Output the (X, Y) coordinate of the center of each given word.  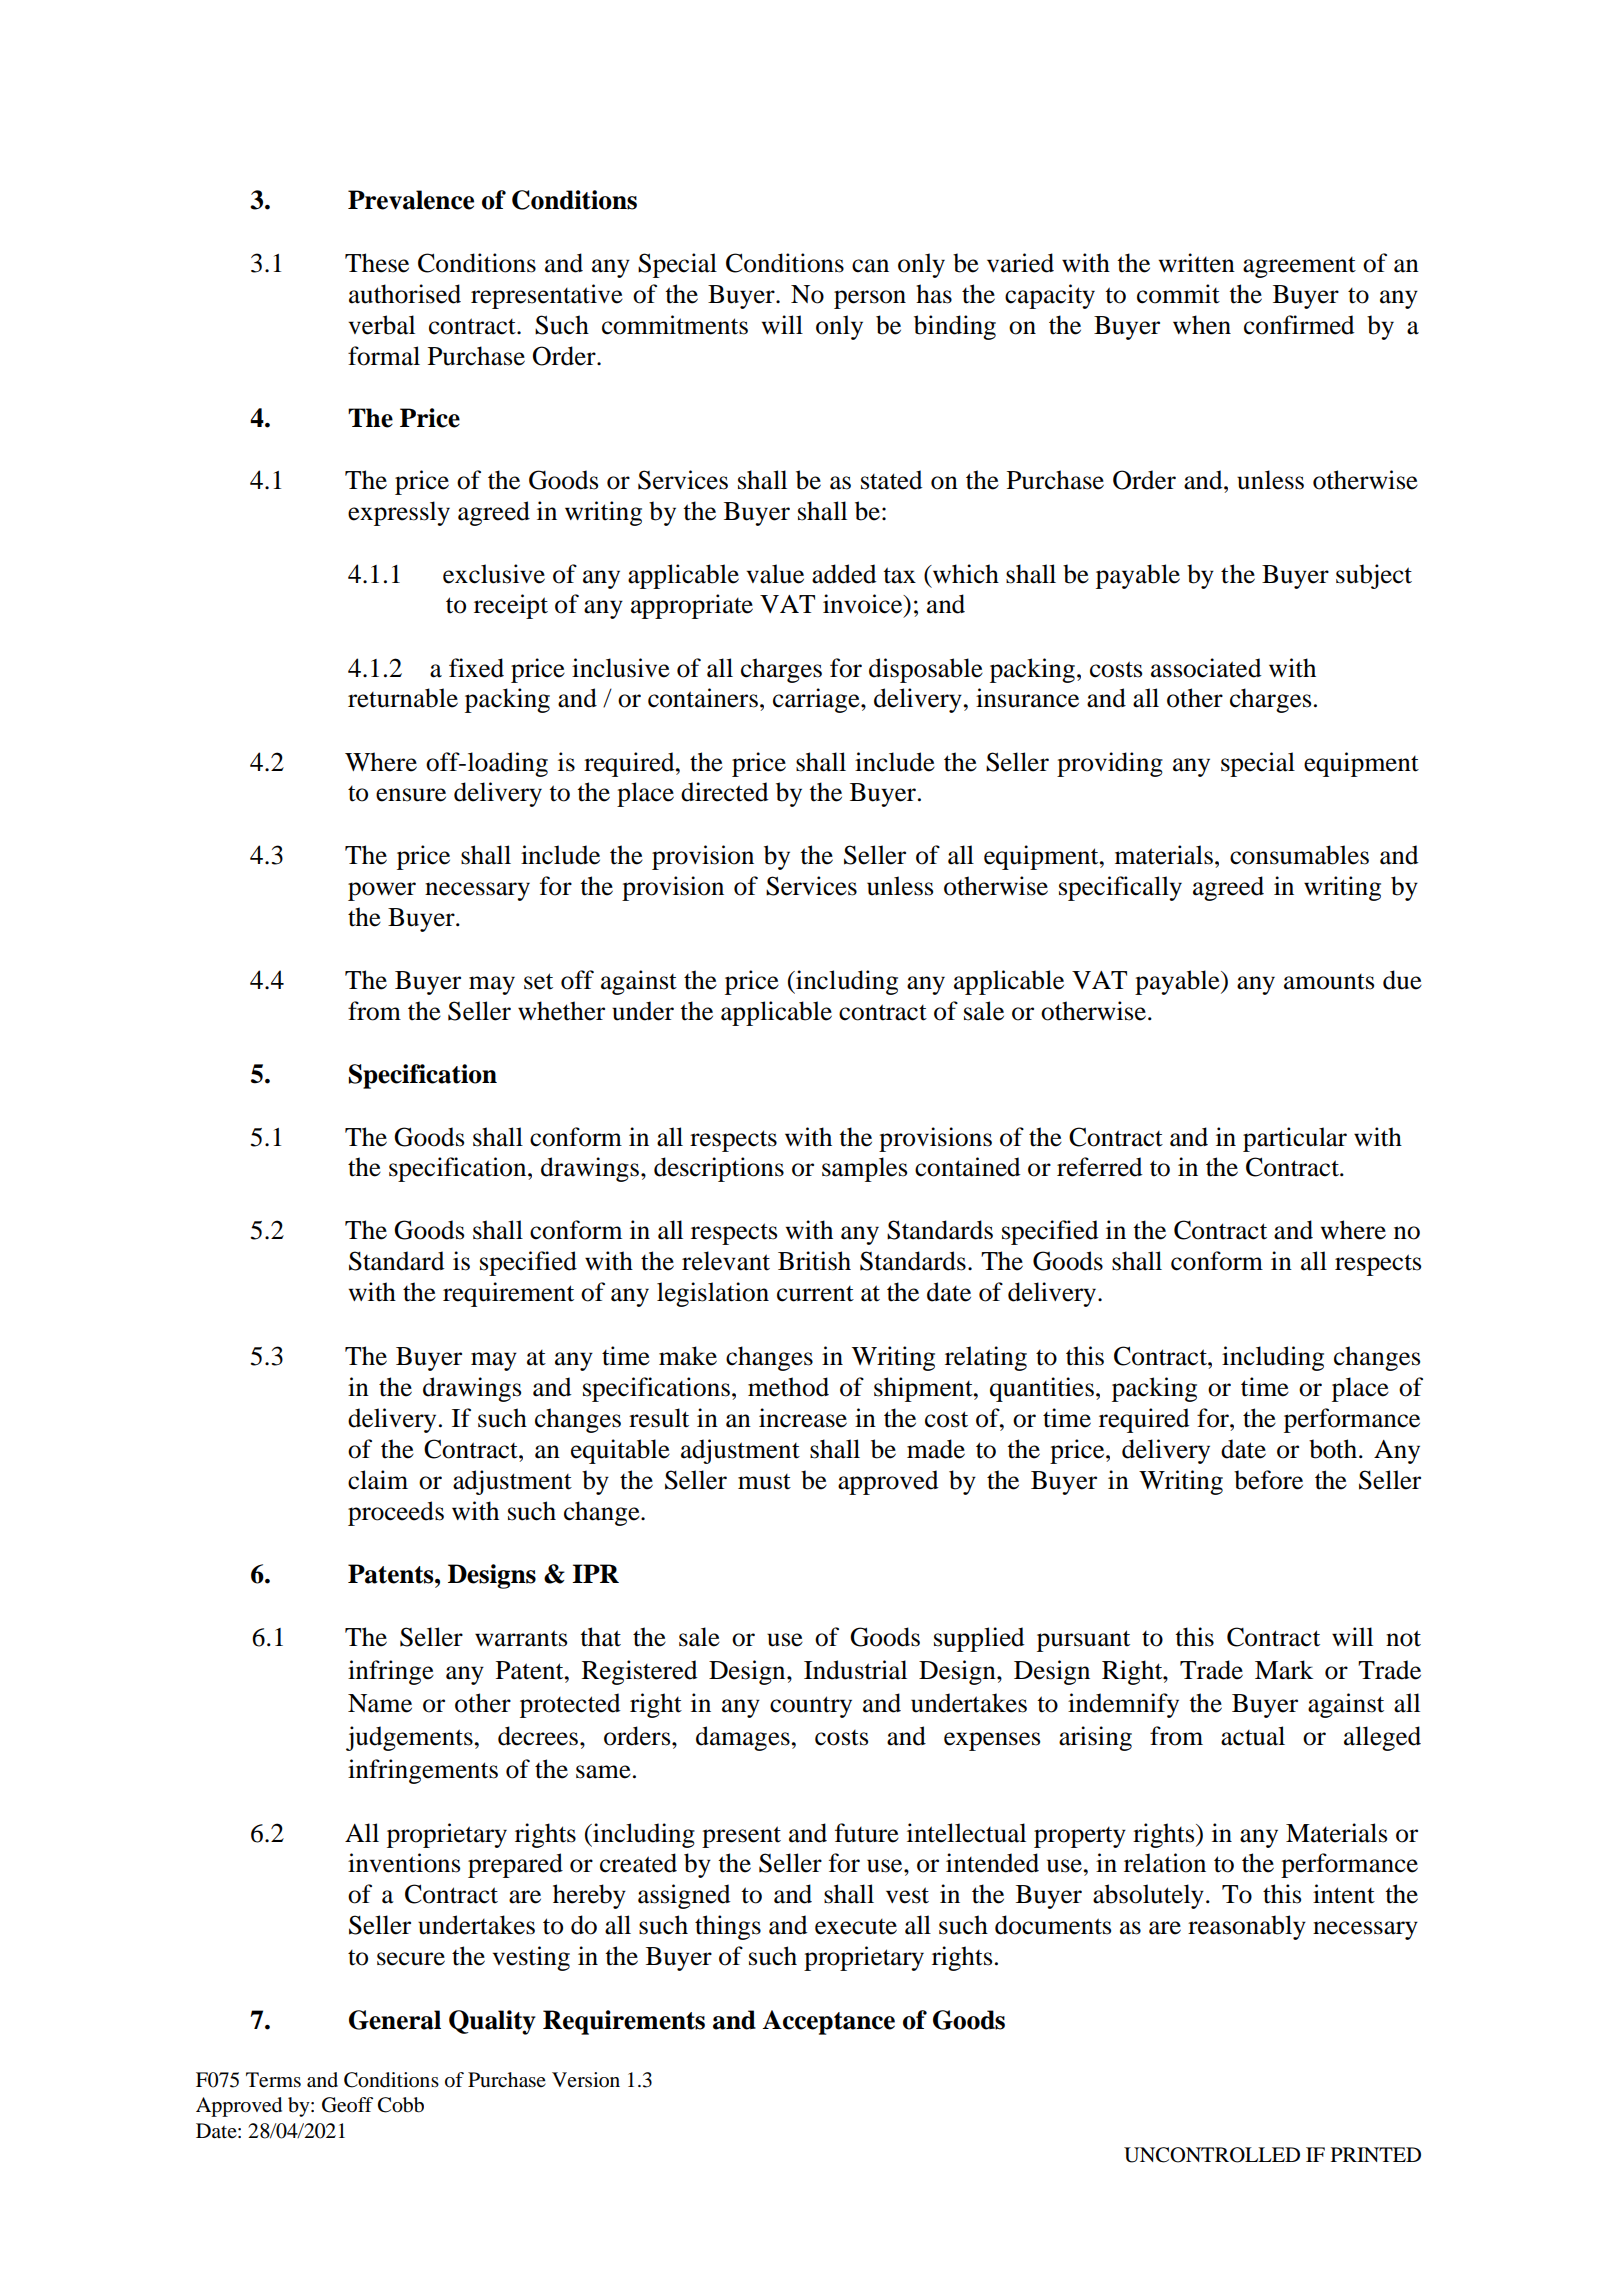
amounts (1329, 982)
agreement (1299, 267)
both (1333, 1449)
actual (1253, 1736)
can (870, 266)
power (382, 891)
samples (864, 1169)
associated (1206, 668)
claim (378, 1480)
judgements (409, 1738)
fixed (476, 668)
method (788, 1387)
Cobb (401, 2105)
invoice (864, 604)
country (811, 1707)
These (377, 263)
